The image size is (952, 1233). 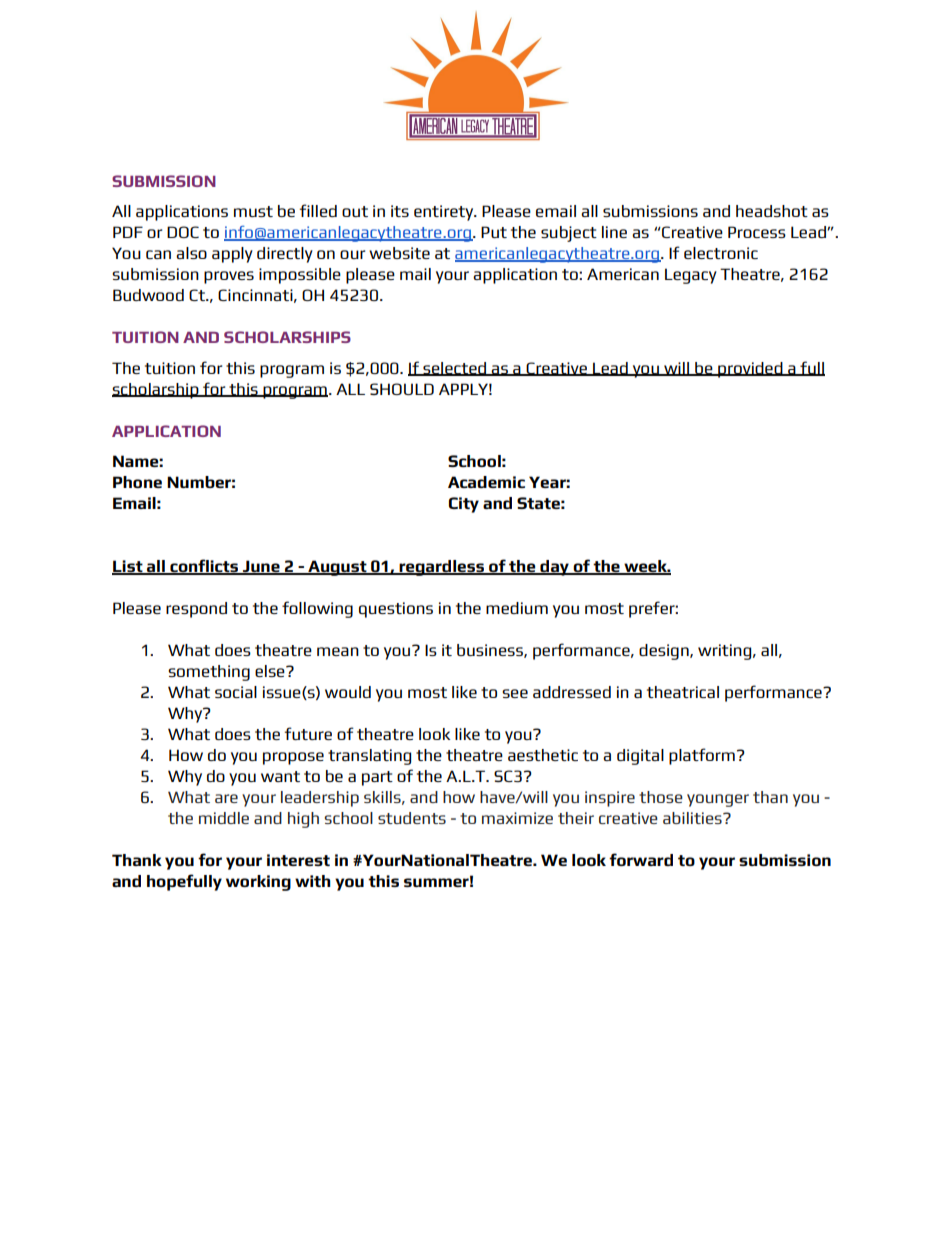 What do you see at coordinates (204, 567) in the page?
I see `conflicts` at bounding box center [204, 567].
